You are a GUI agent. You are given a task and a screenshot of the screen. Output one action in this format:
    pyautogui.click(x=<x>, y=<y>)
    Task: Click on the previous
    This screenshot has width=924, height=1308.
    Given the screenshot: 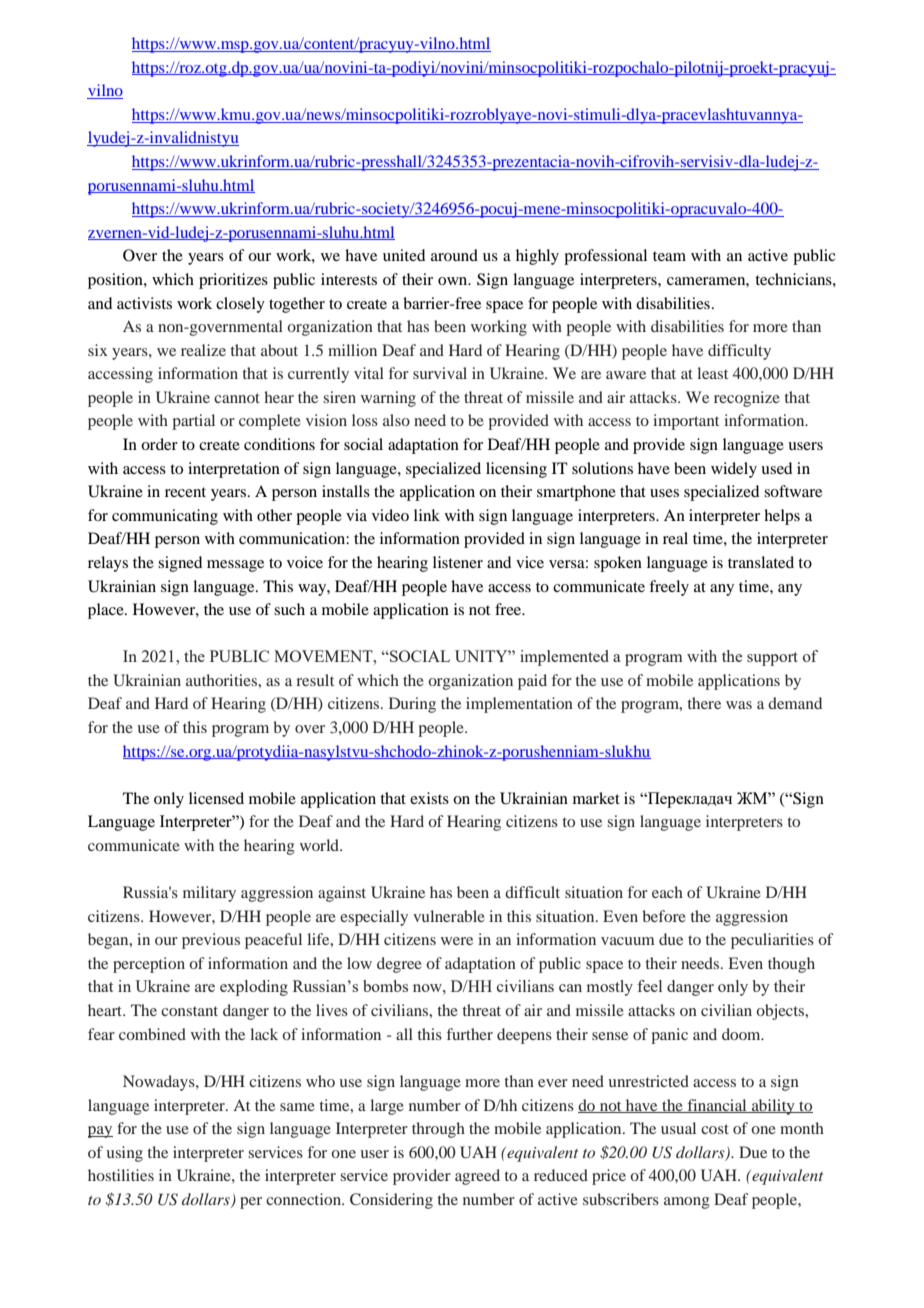 What is the action you would take?
    pyautogui.click(x=211, y=941)
